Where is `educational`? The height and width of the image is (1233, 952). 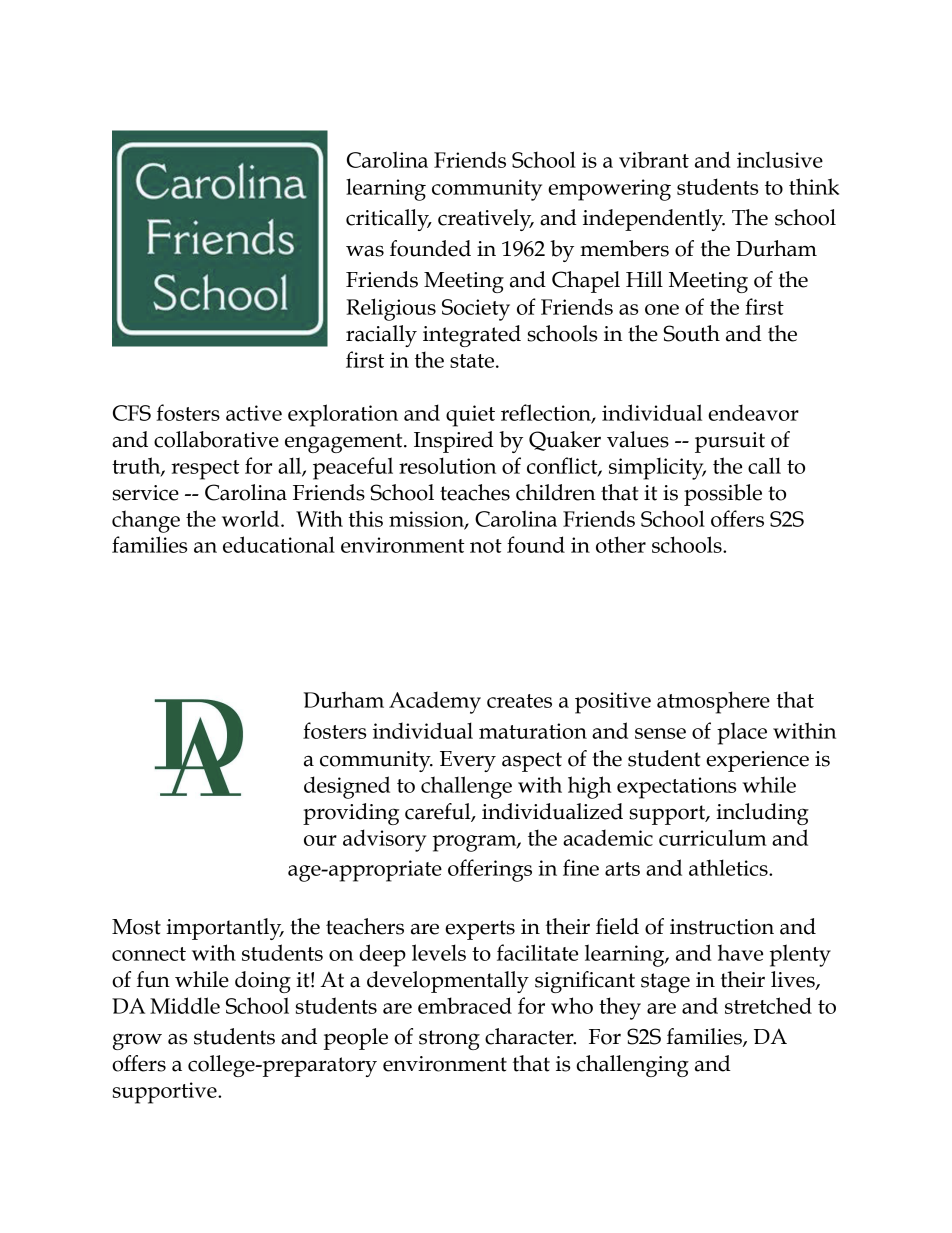
educational is located at coordinates (279, 544).
